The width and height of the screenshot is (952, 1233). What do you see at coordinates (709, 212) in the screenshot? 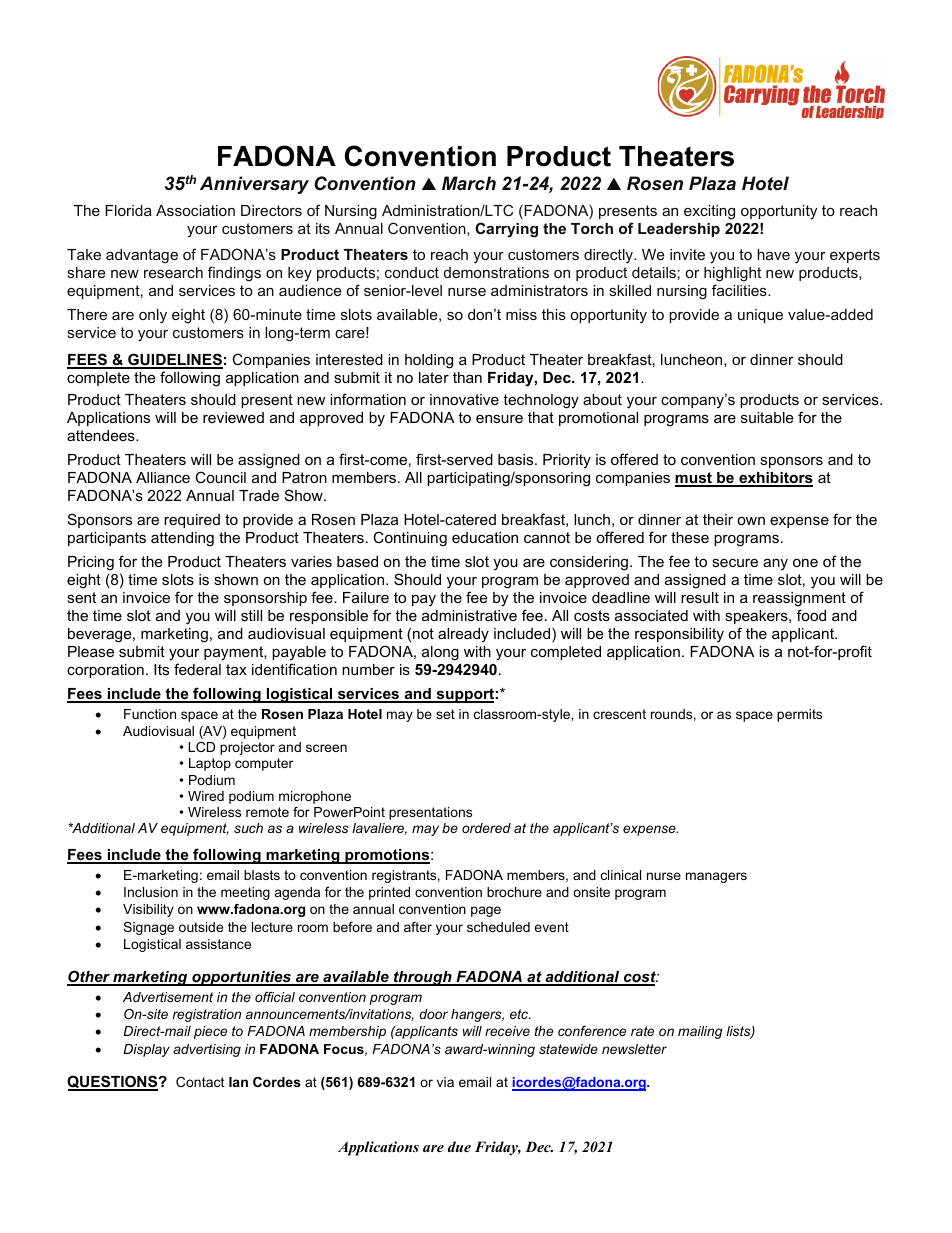
I see `exciting` at bounding box center [709, 212].
